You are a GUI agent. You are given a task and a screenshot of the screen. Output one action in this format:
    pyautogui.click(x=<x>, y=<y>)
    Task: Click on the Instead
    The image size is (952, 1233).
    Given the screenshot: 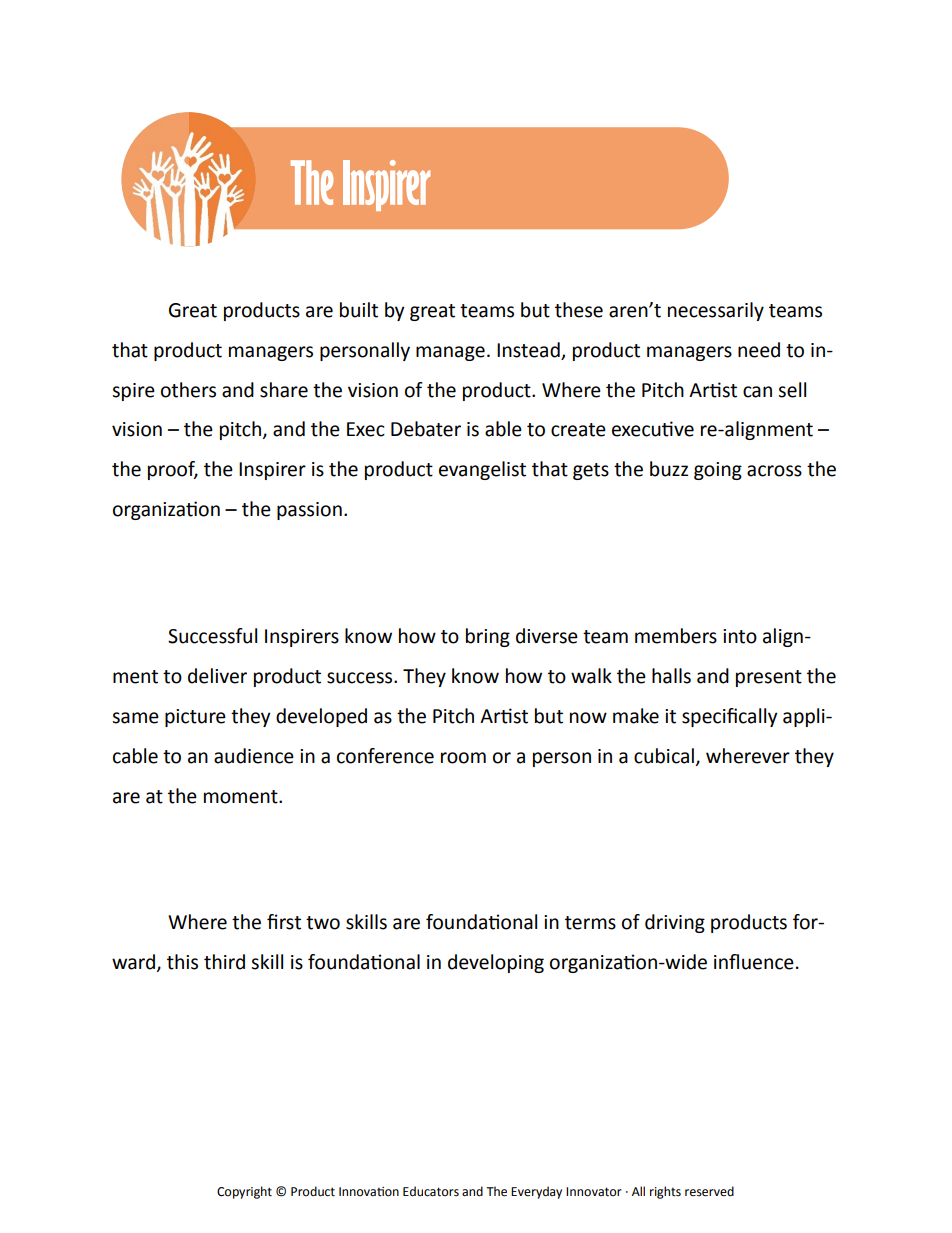 What is the action you would take?
    pyautogui.click(x=528, y=350)
